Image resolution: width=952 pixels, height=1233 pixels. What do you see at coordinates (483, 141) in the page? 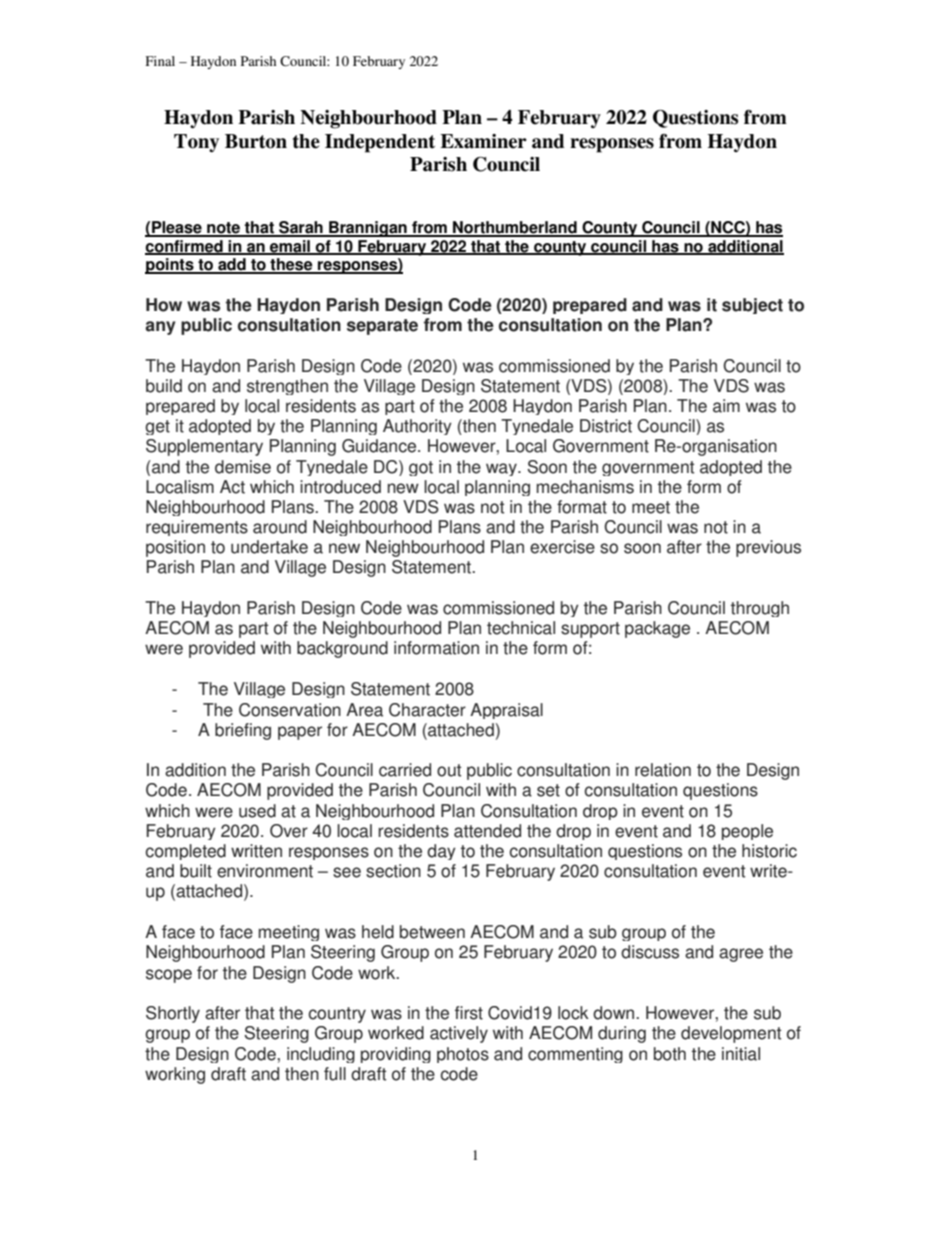
I see `Examiner` at bounding box center [483, 141].
